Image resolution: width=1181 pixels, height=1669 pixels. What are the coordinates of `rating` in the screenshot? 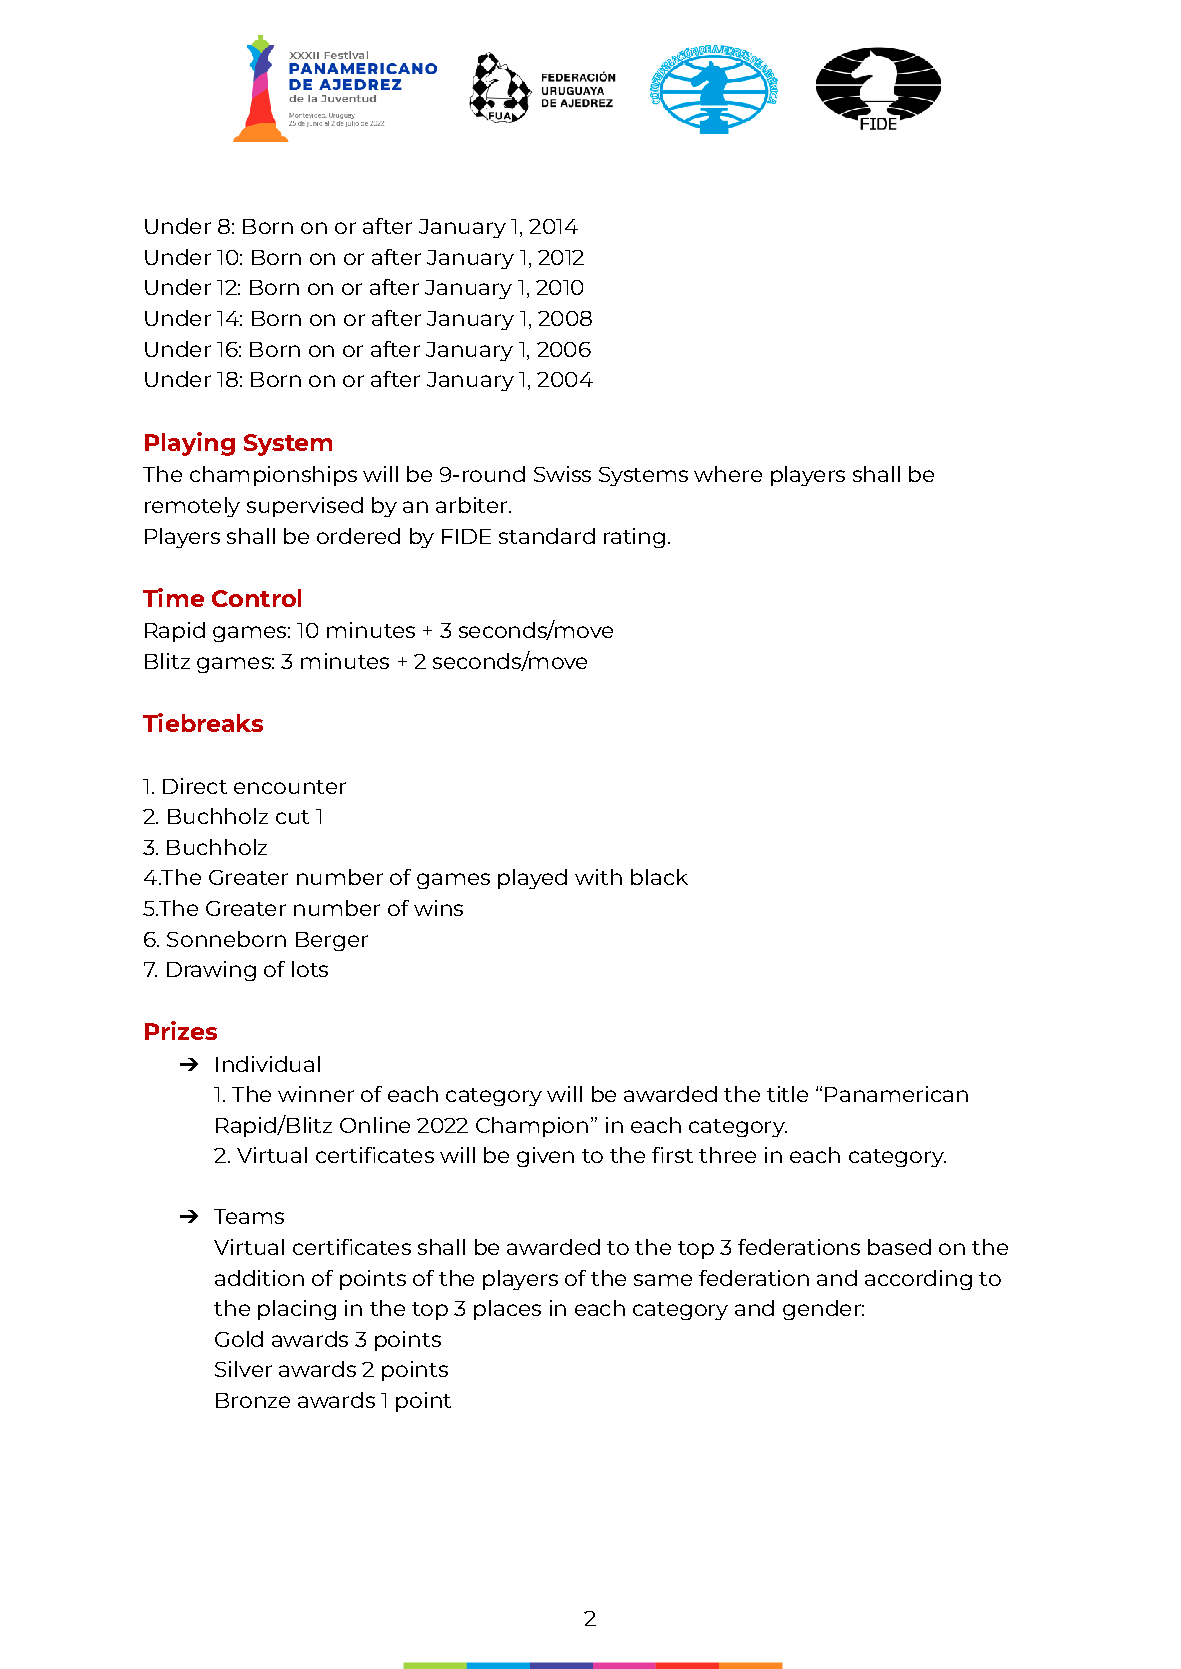 It's located at (634, 538).
